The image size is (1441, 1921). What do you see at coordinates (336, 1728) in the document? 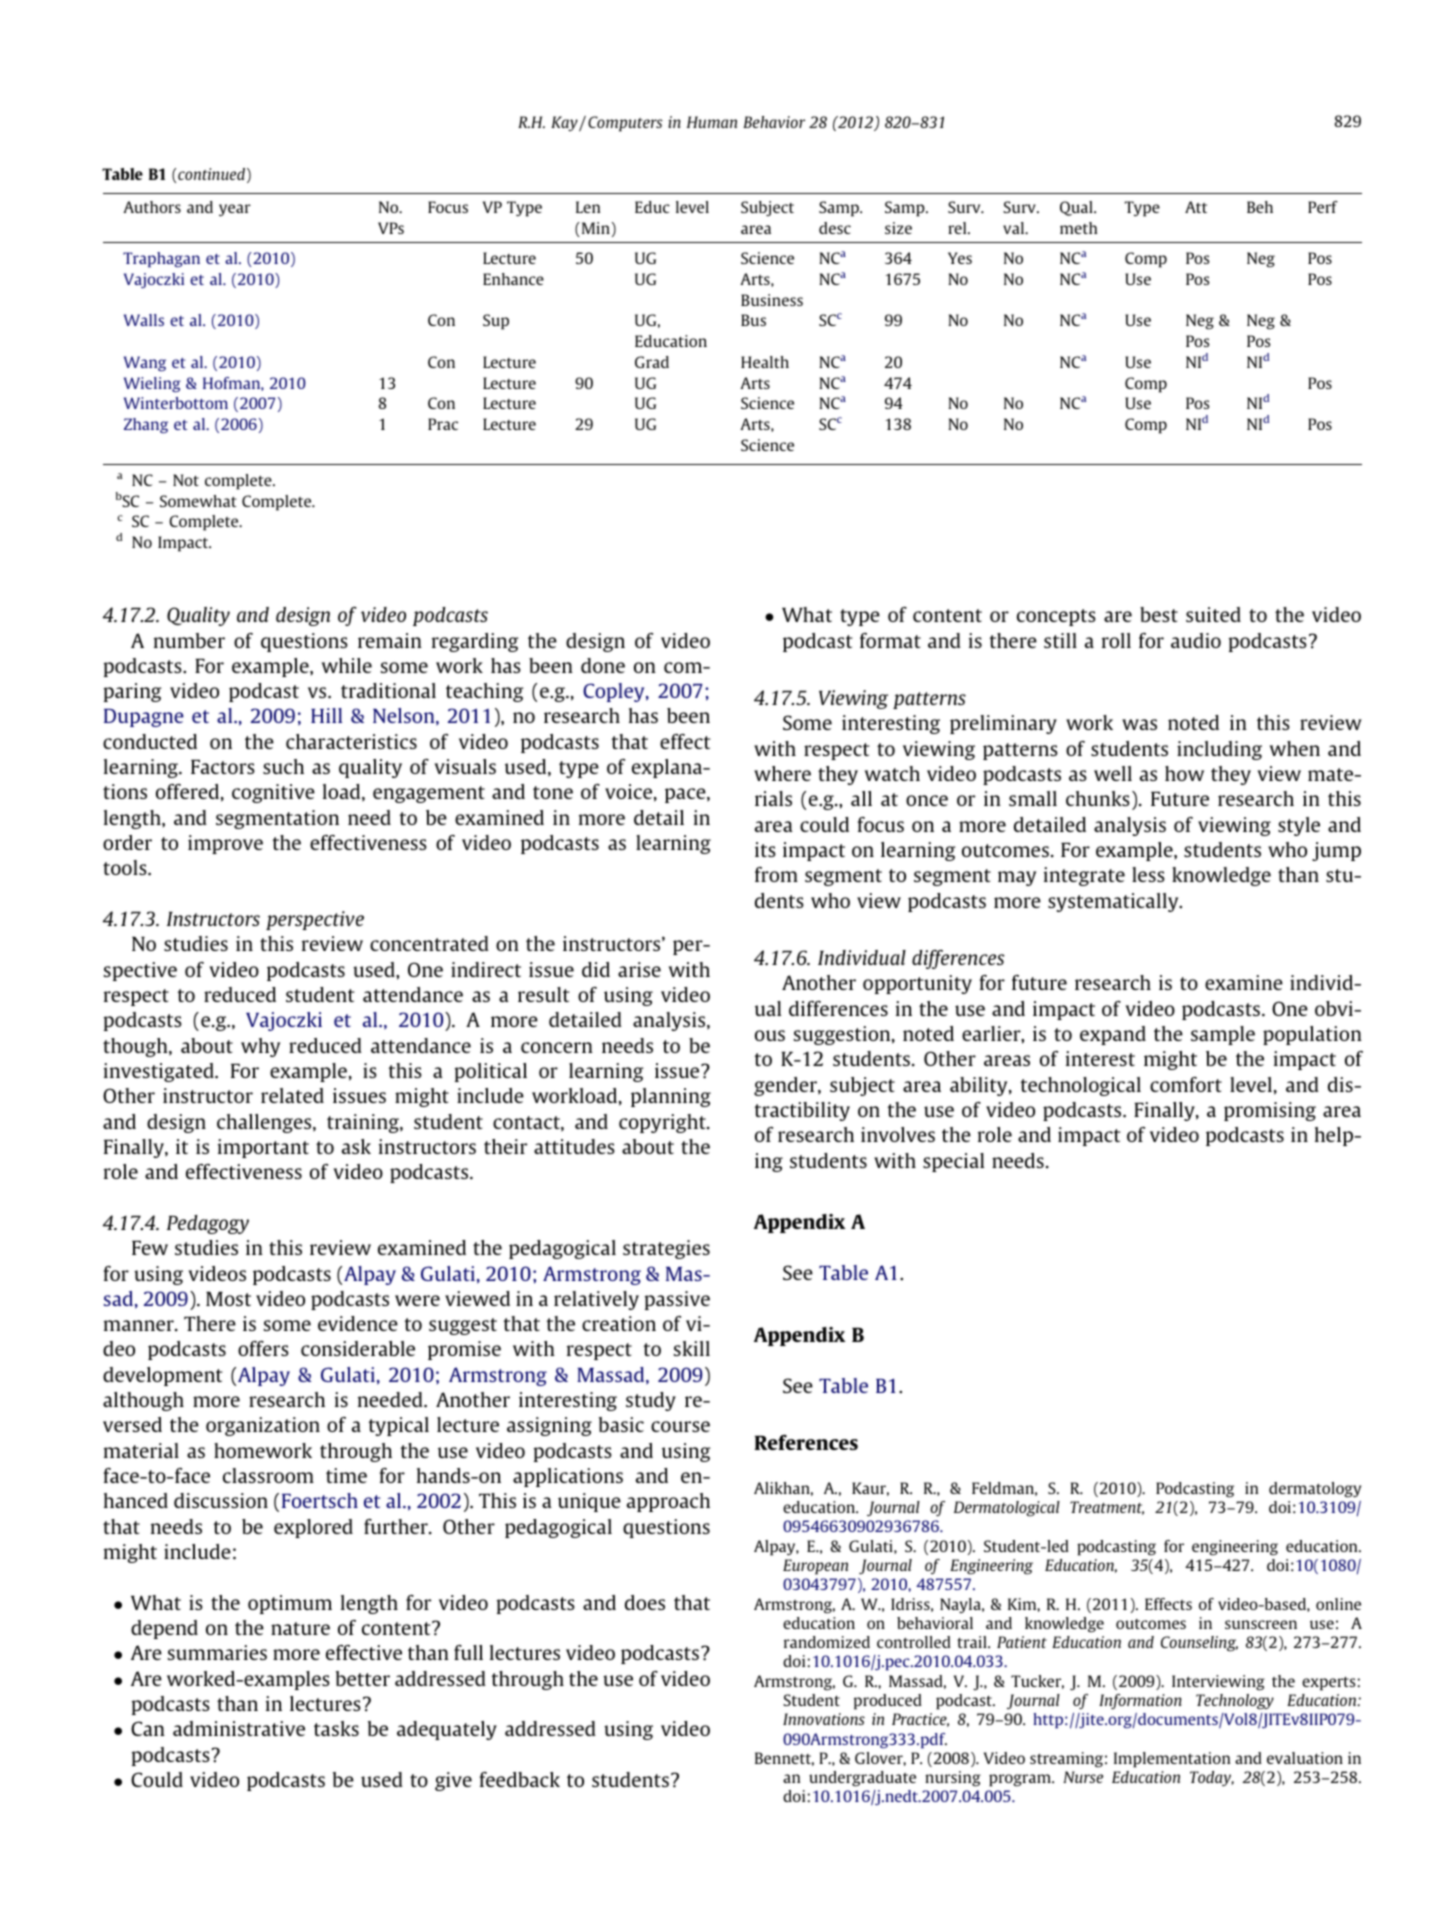
I see `tasks` at bounding box center [336, 1728].
